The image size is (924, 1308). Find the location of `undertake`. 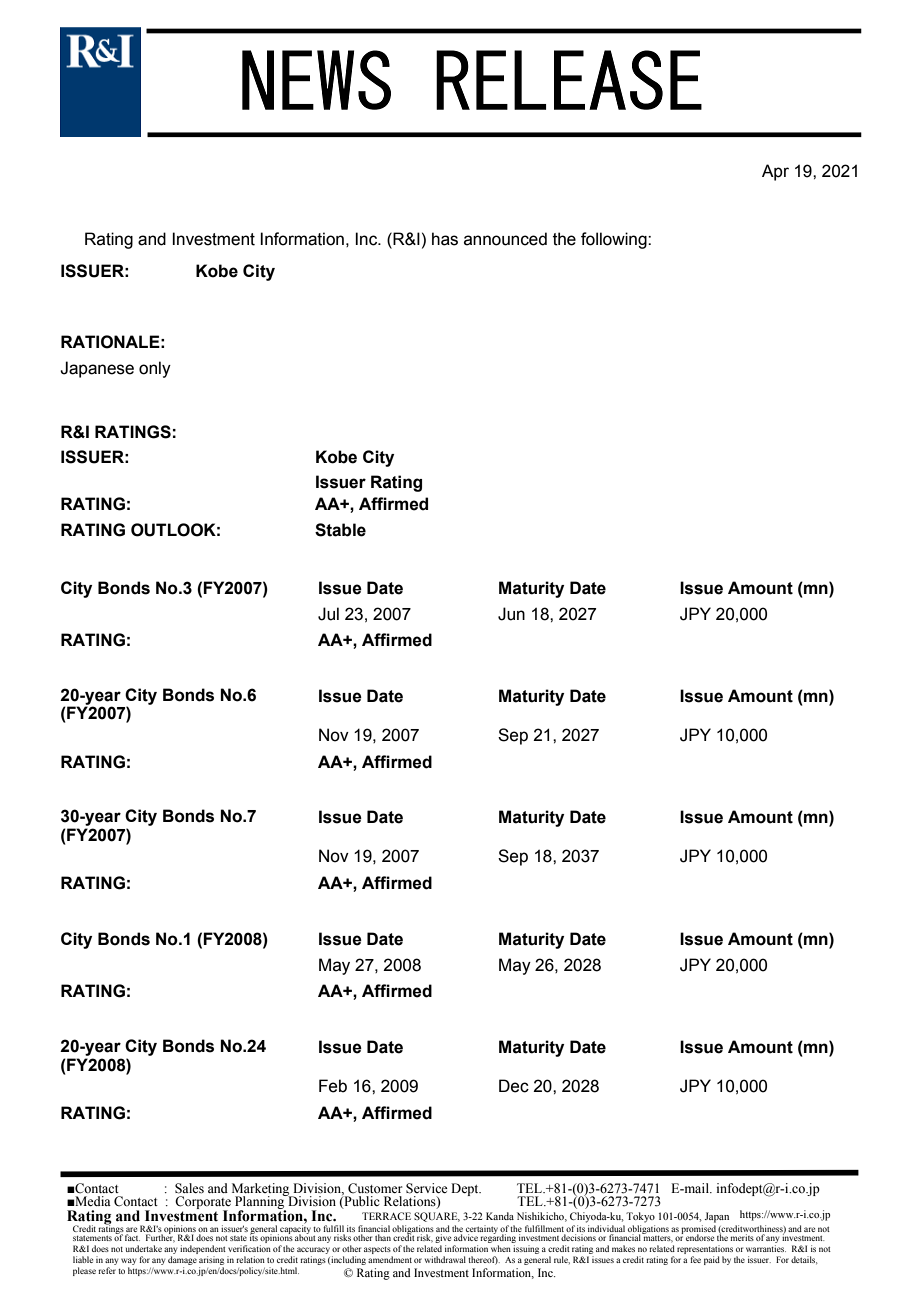

undertake is located at coordinates (144, 1248).
